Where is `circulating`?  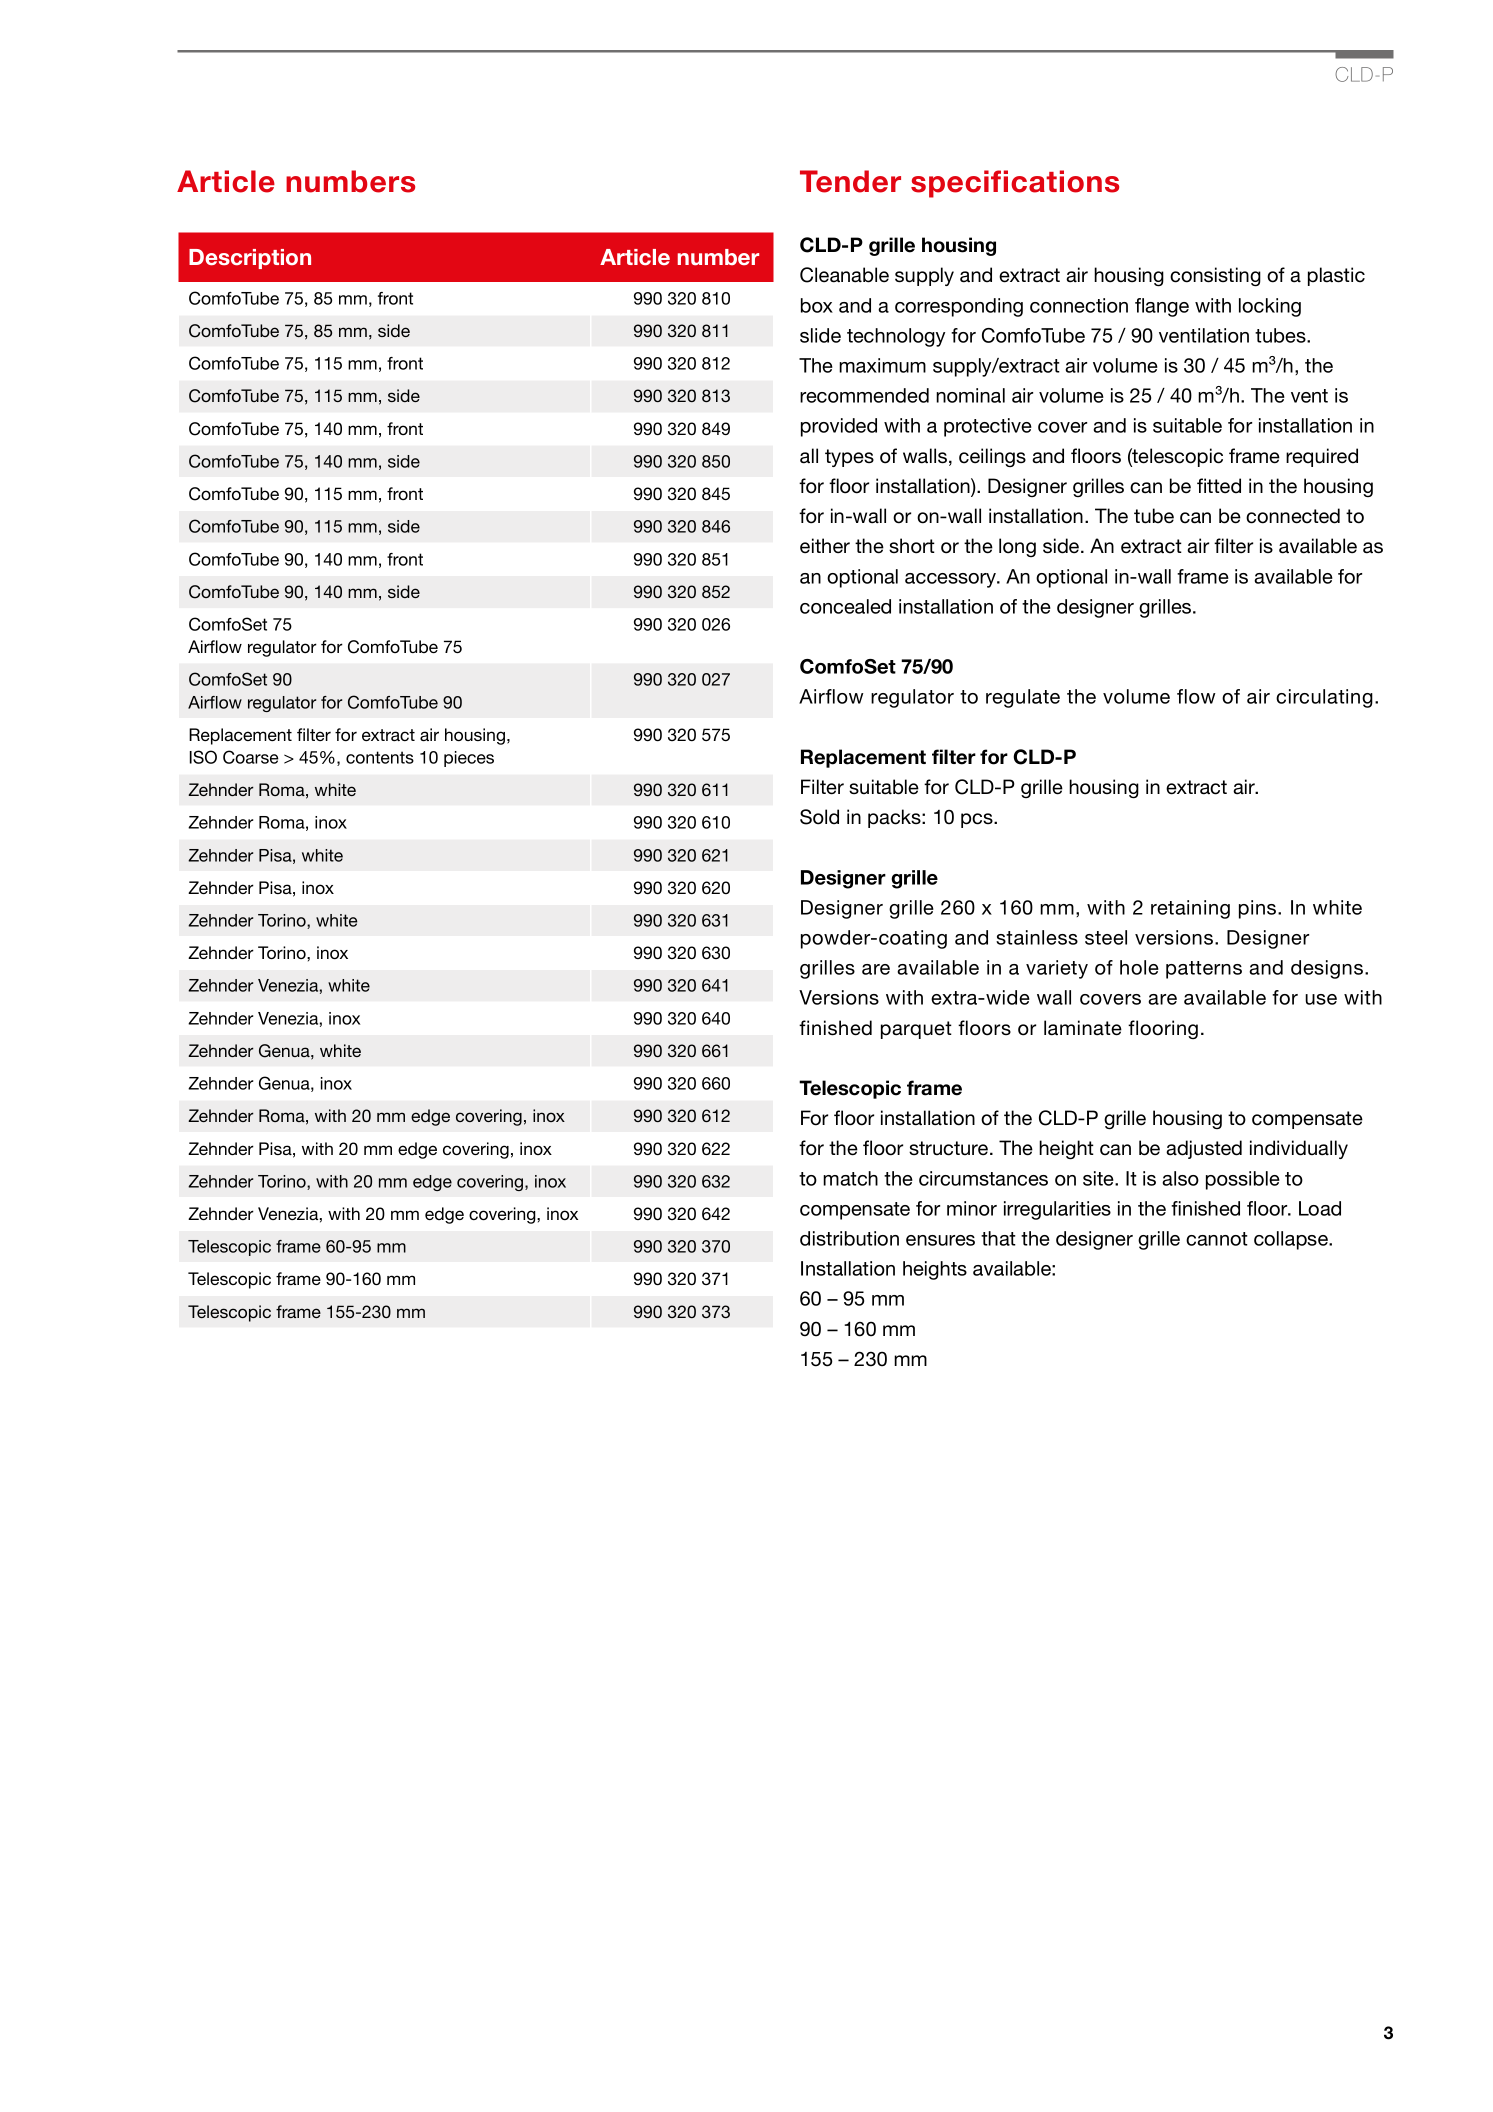
circulating is located at coordinates (1324, 698).
